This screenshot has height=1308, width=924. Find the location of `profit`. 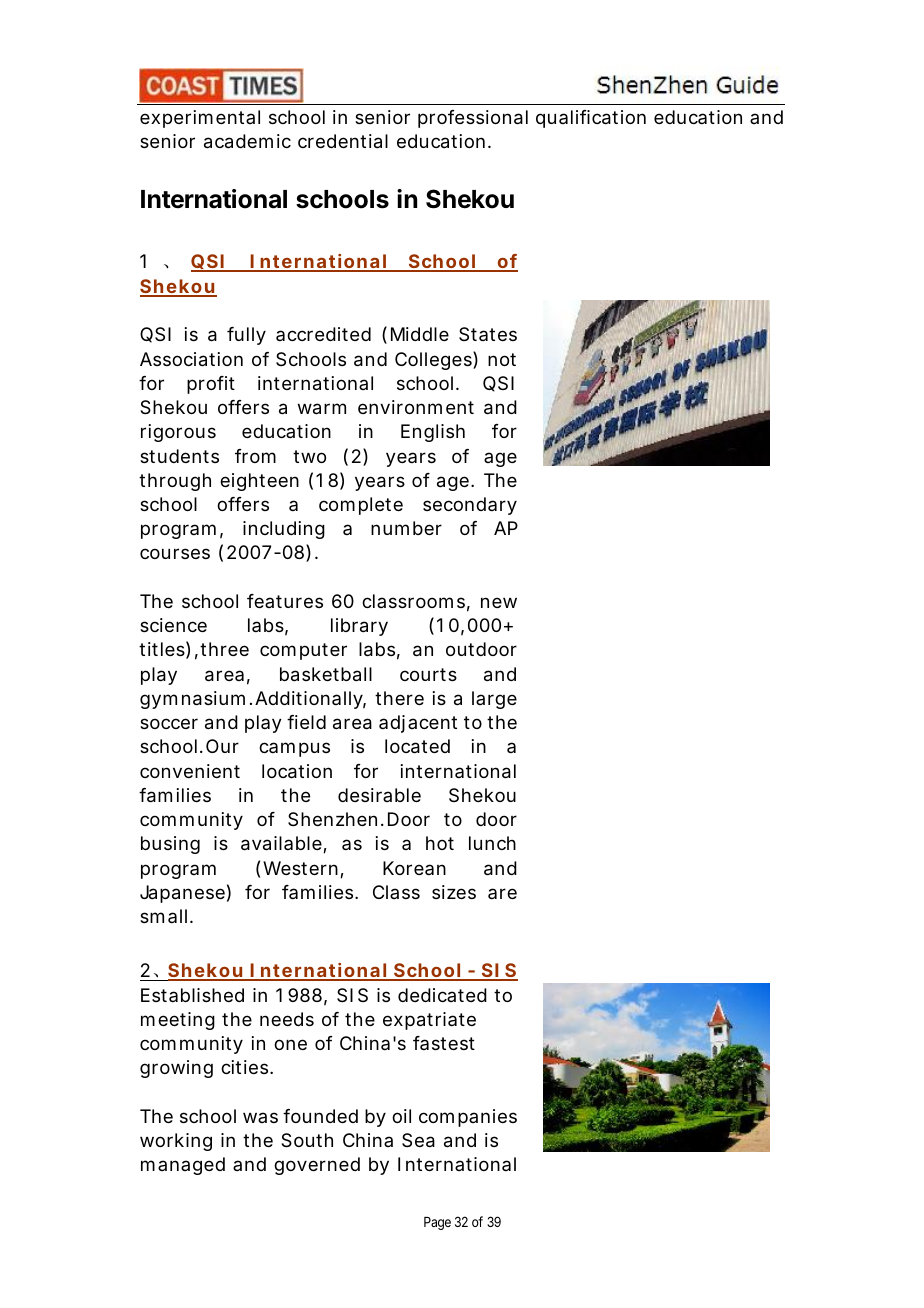

profit is located at coordinates (211, 385).
